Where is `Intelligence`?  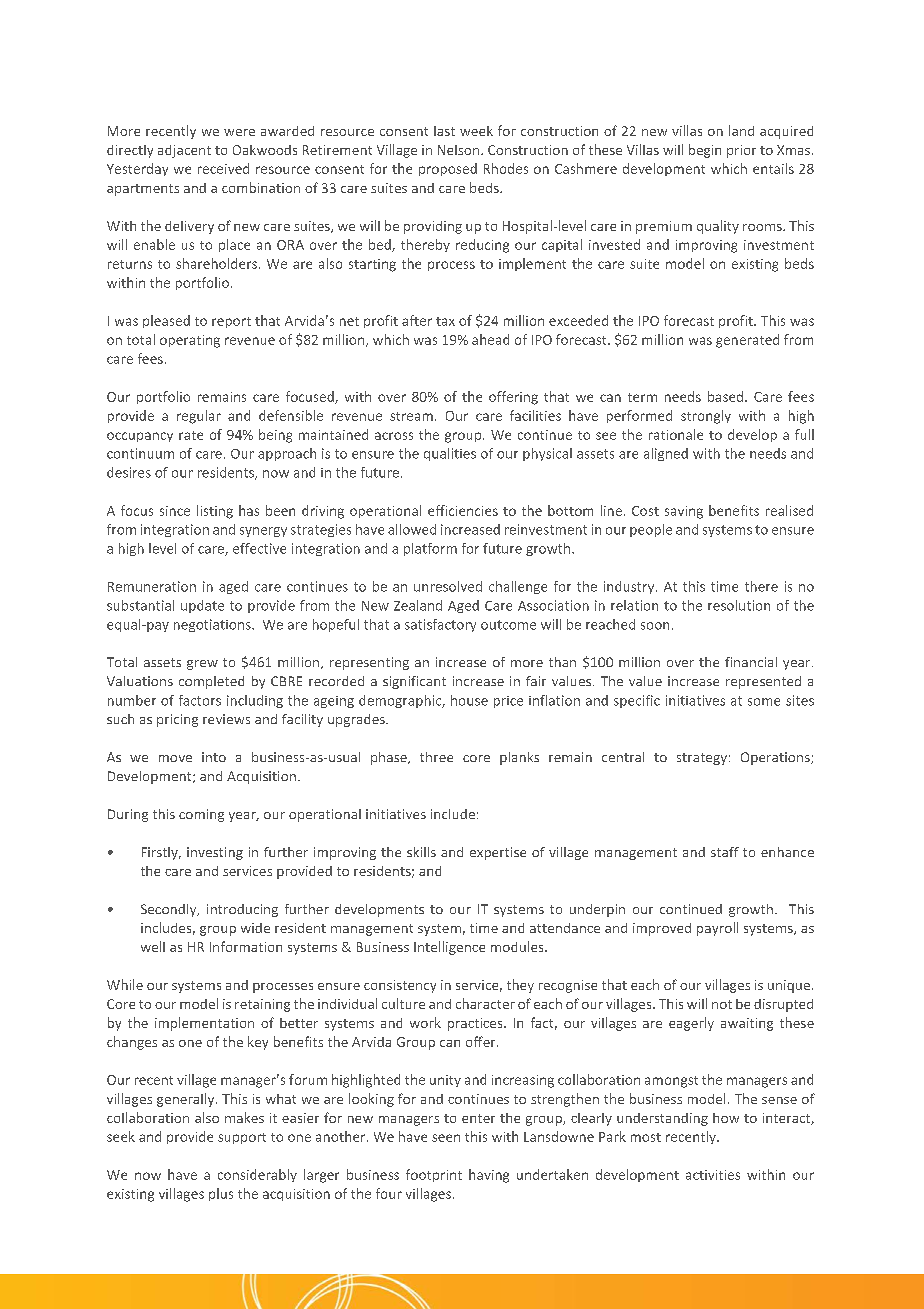 Intelligence is located at coordinates (449, 948).
